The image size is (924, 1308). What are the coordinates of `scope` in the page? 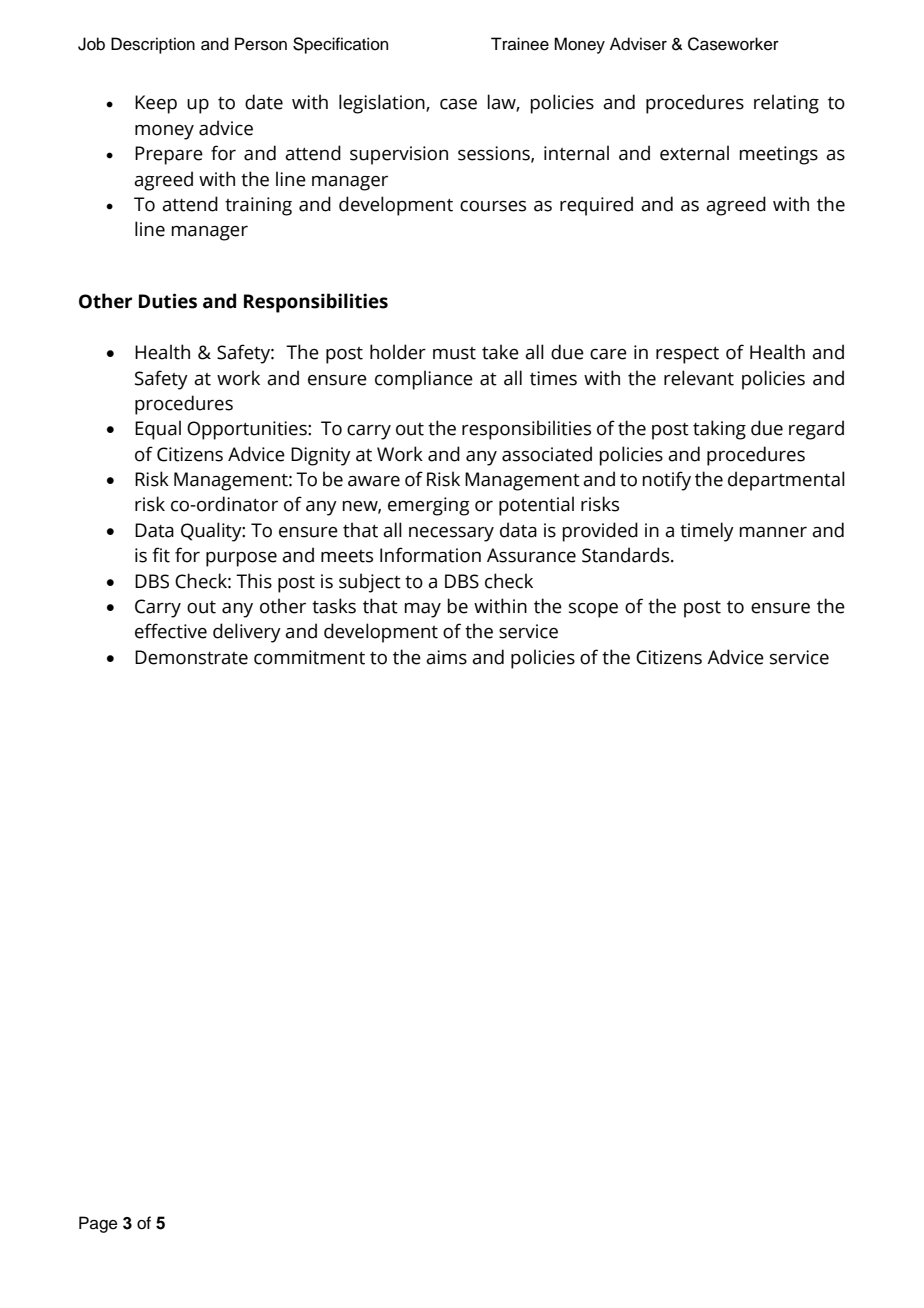 It's located at (593, 610).
